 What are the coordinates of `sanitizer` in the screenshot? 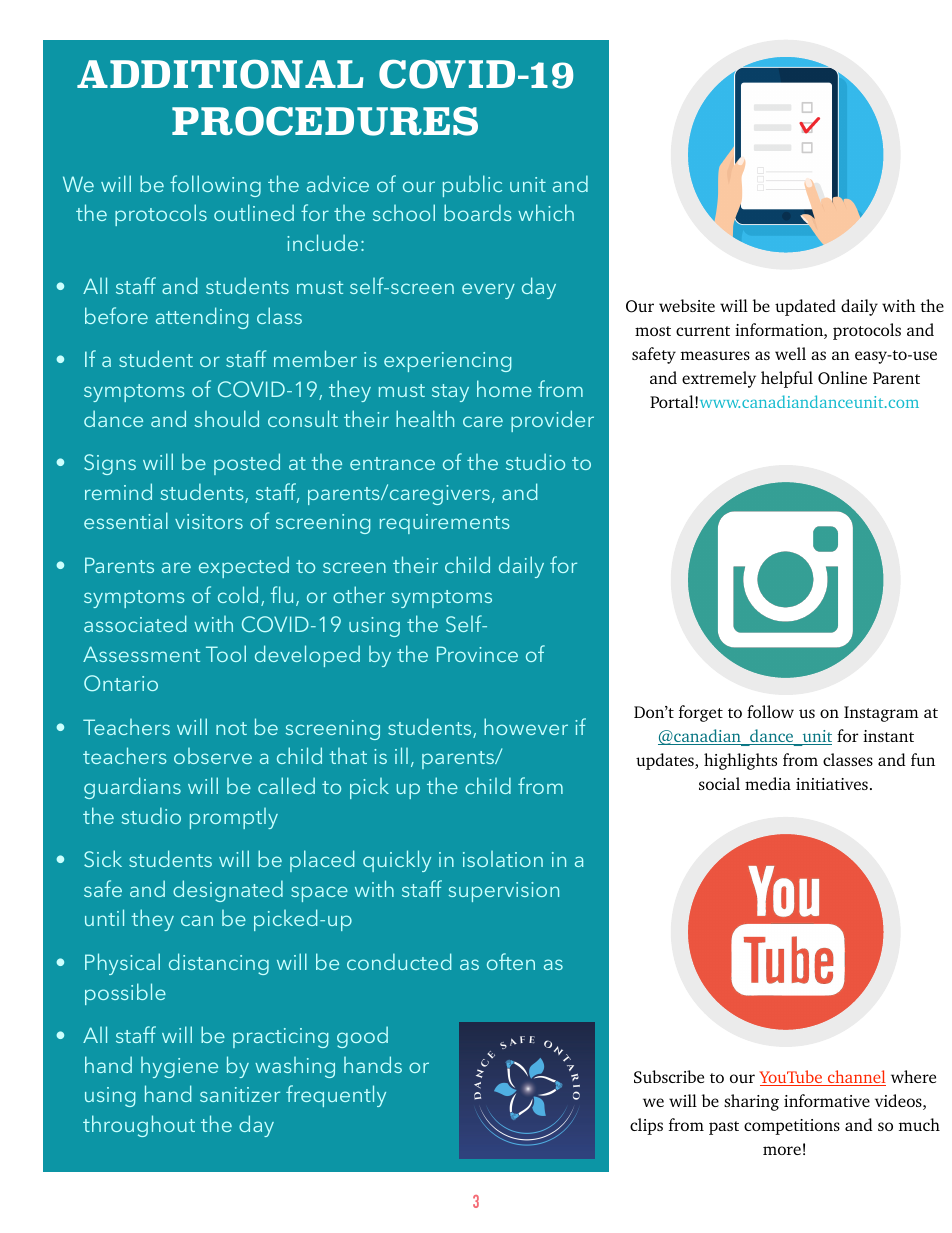 It's located at (240, 1094).
